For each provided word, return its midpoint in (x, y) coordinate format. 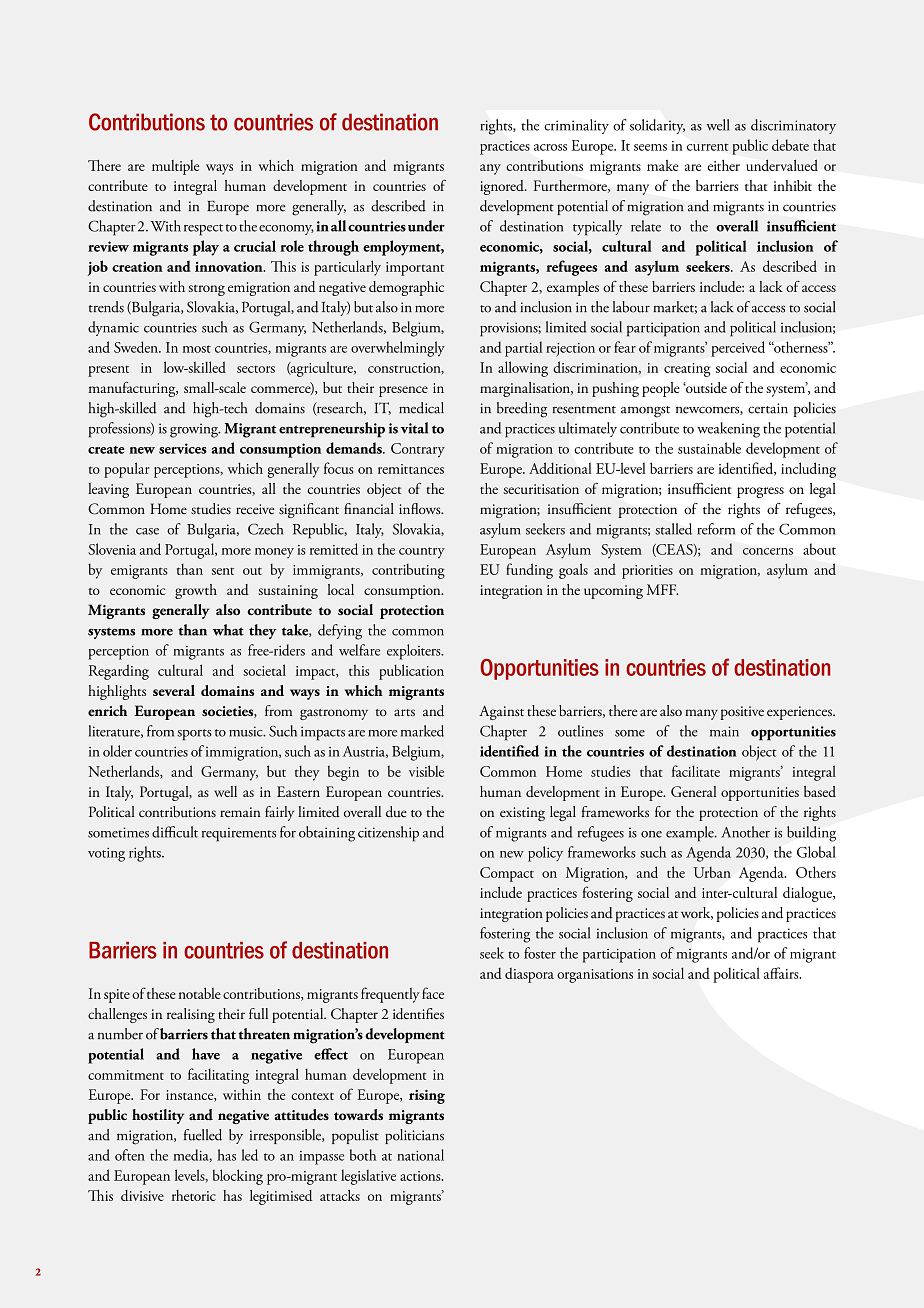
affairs (782, 973)
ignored (503, 187)
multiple (175, 167)
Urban (712, 872)
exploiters (415, 652)
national (420, 1155)
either (724, 165)
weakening (728, 430)
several (174, 690)
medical (421, 408)
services (183, 448)
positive (742, 713)
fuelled (203, 1135)
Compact (507, 874)
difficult (175, 832)
